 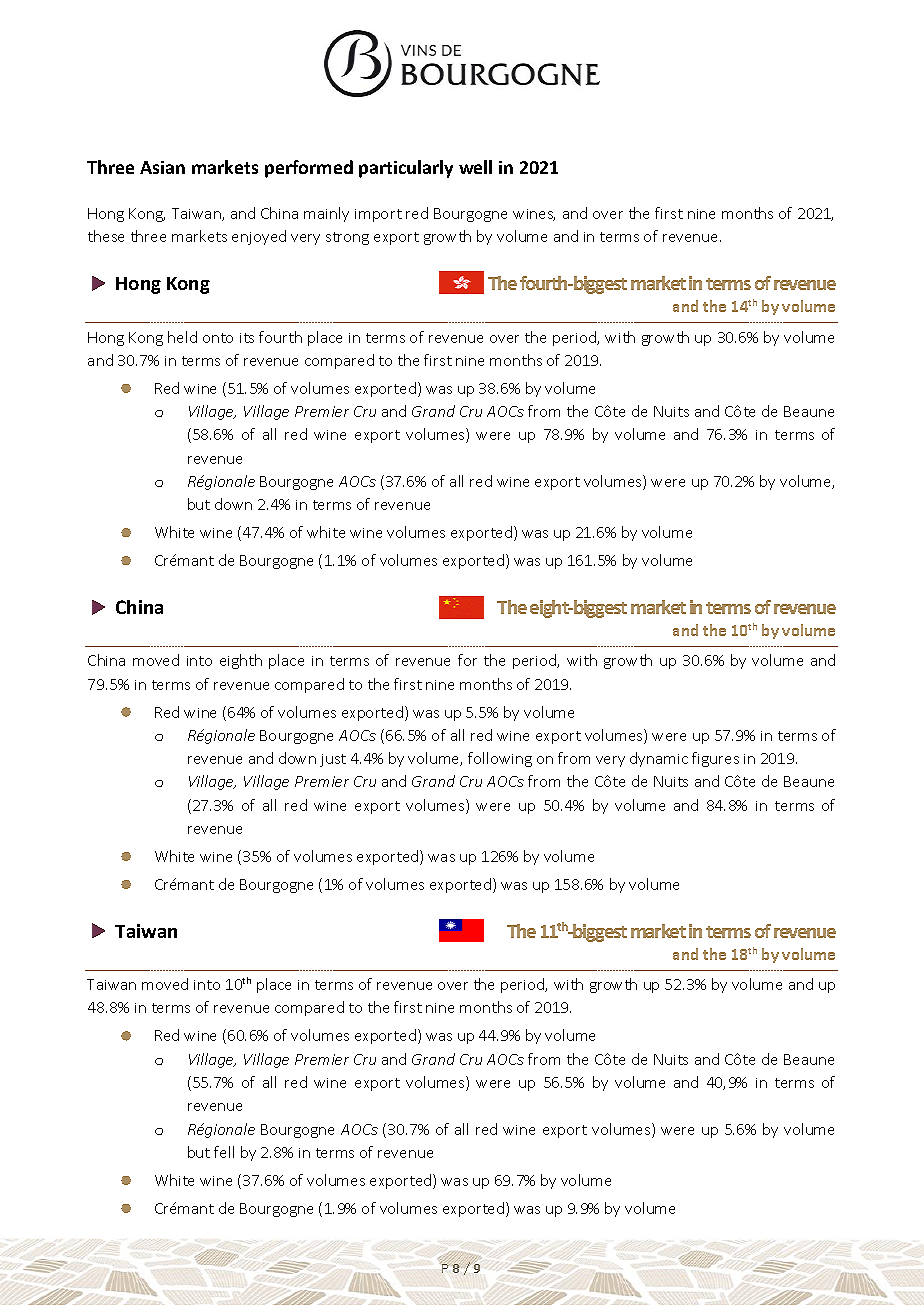 What do you see at coordinates (224, 1152) in the image?
I see `fell` at bounding box center [224, 1152].
